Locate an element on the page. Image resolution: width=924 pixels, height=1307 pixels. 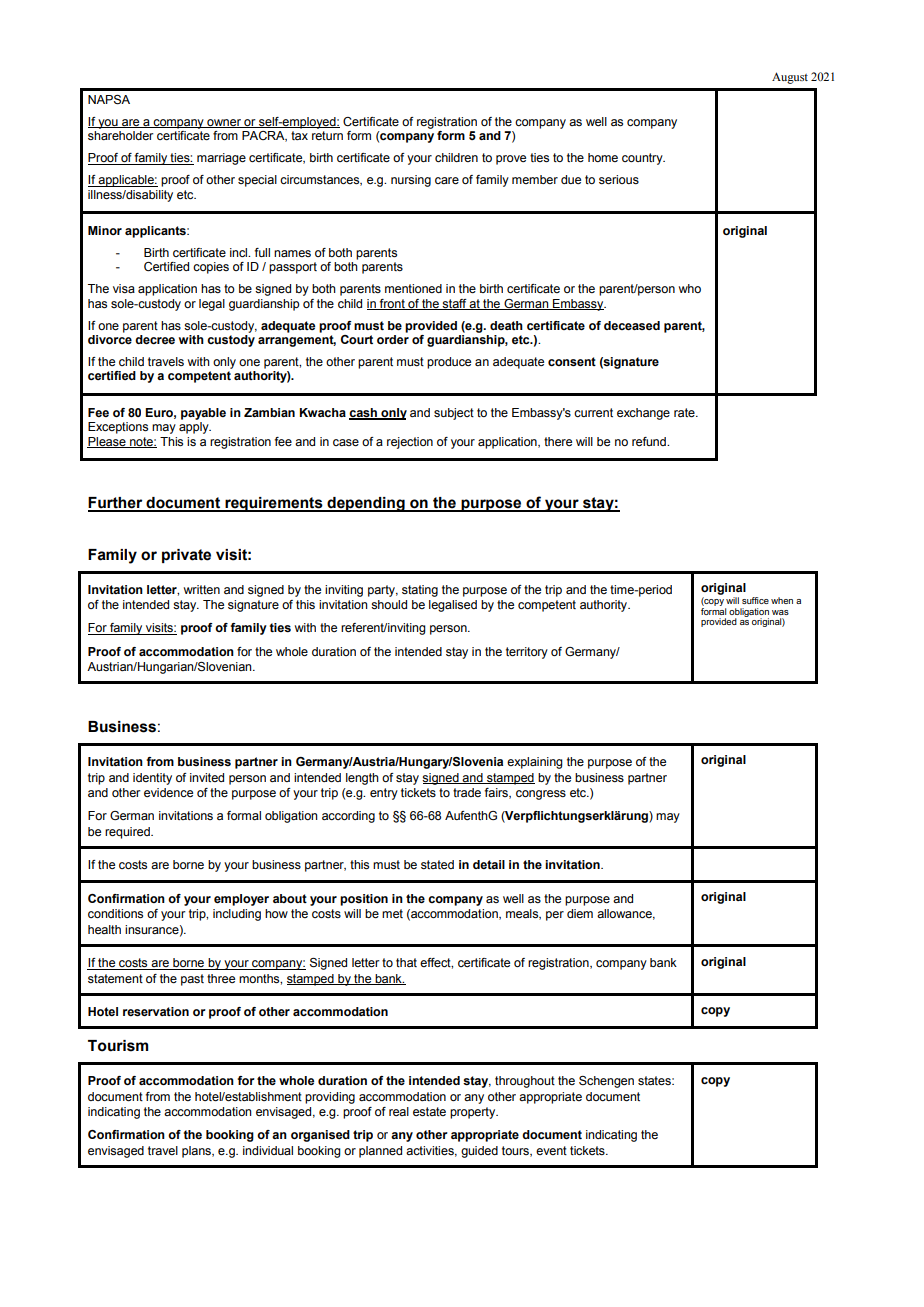
owner is located at coordinates (224, 123).
